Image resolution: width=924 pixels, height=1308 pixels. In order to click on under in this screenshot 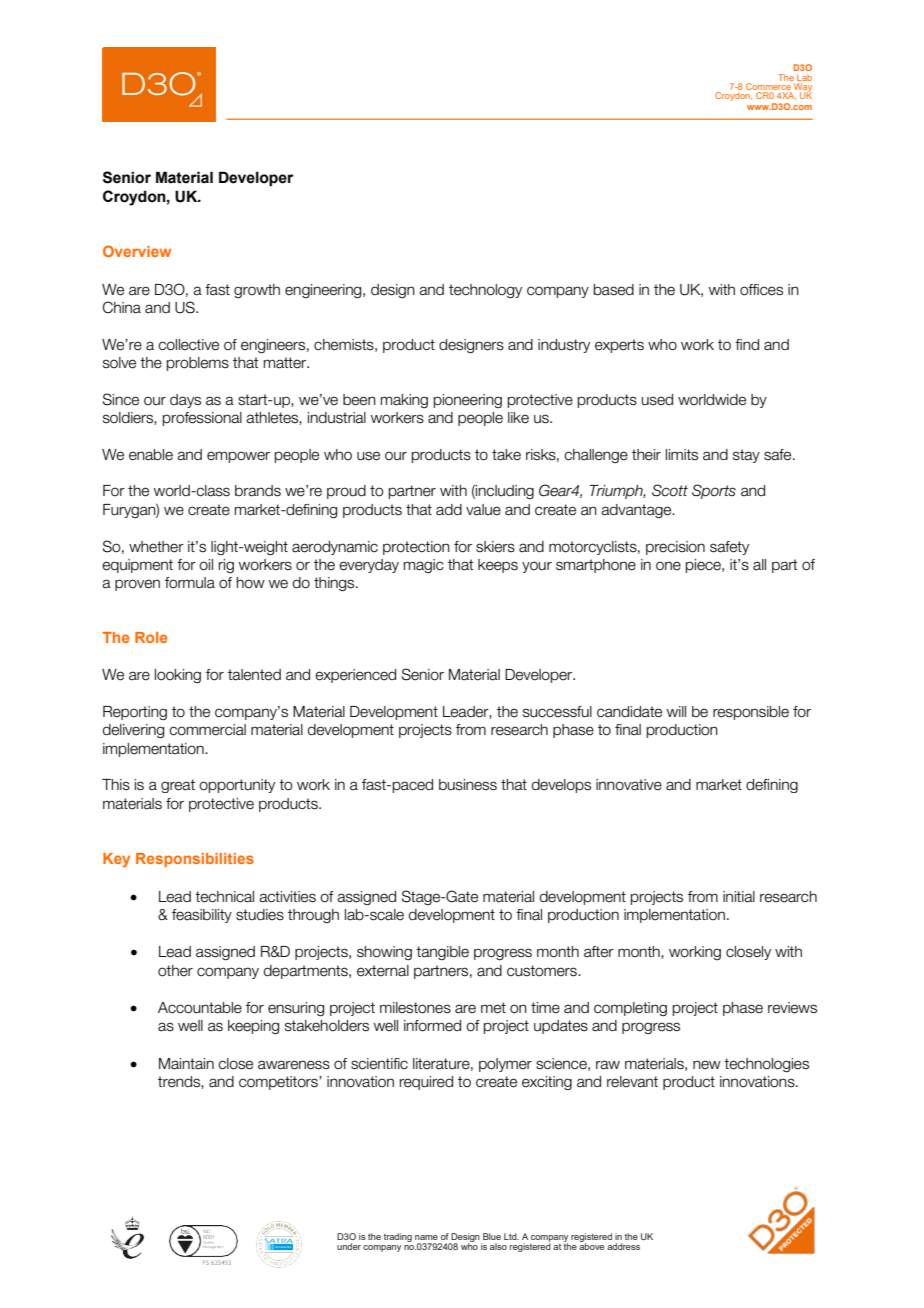, I will do `click(349, 1246)`.
